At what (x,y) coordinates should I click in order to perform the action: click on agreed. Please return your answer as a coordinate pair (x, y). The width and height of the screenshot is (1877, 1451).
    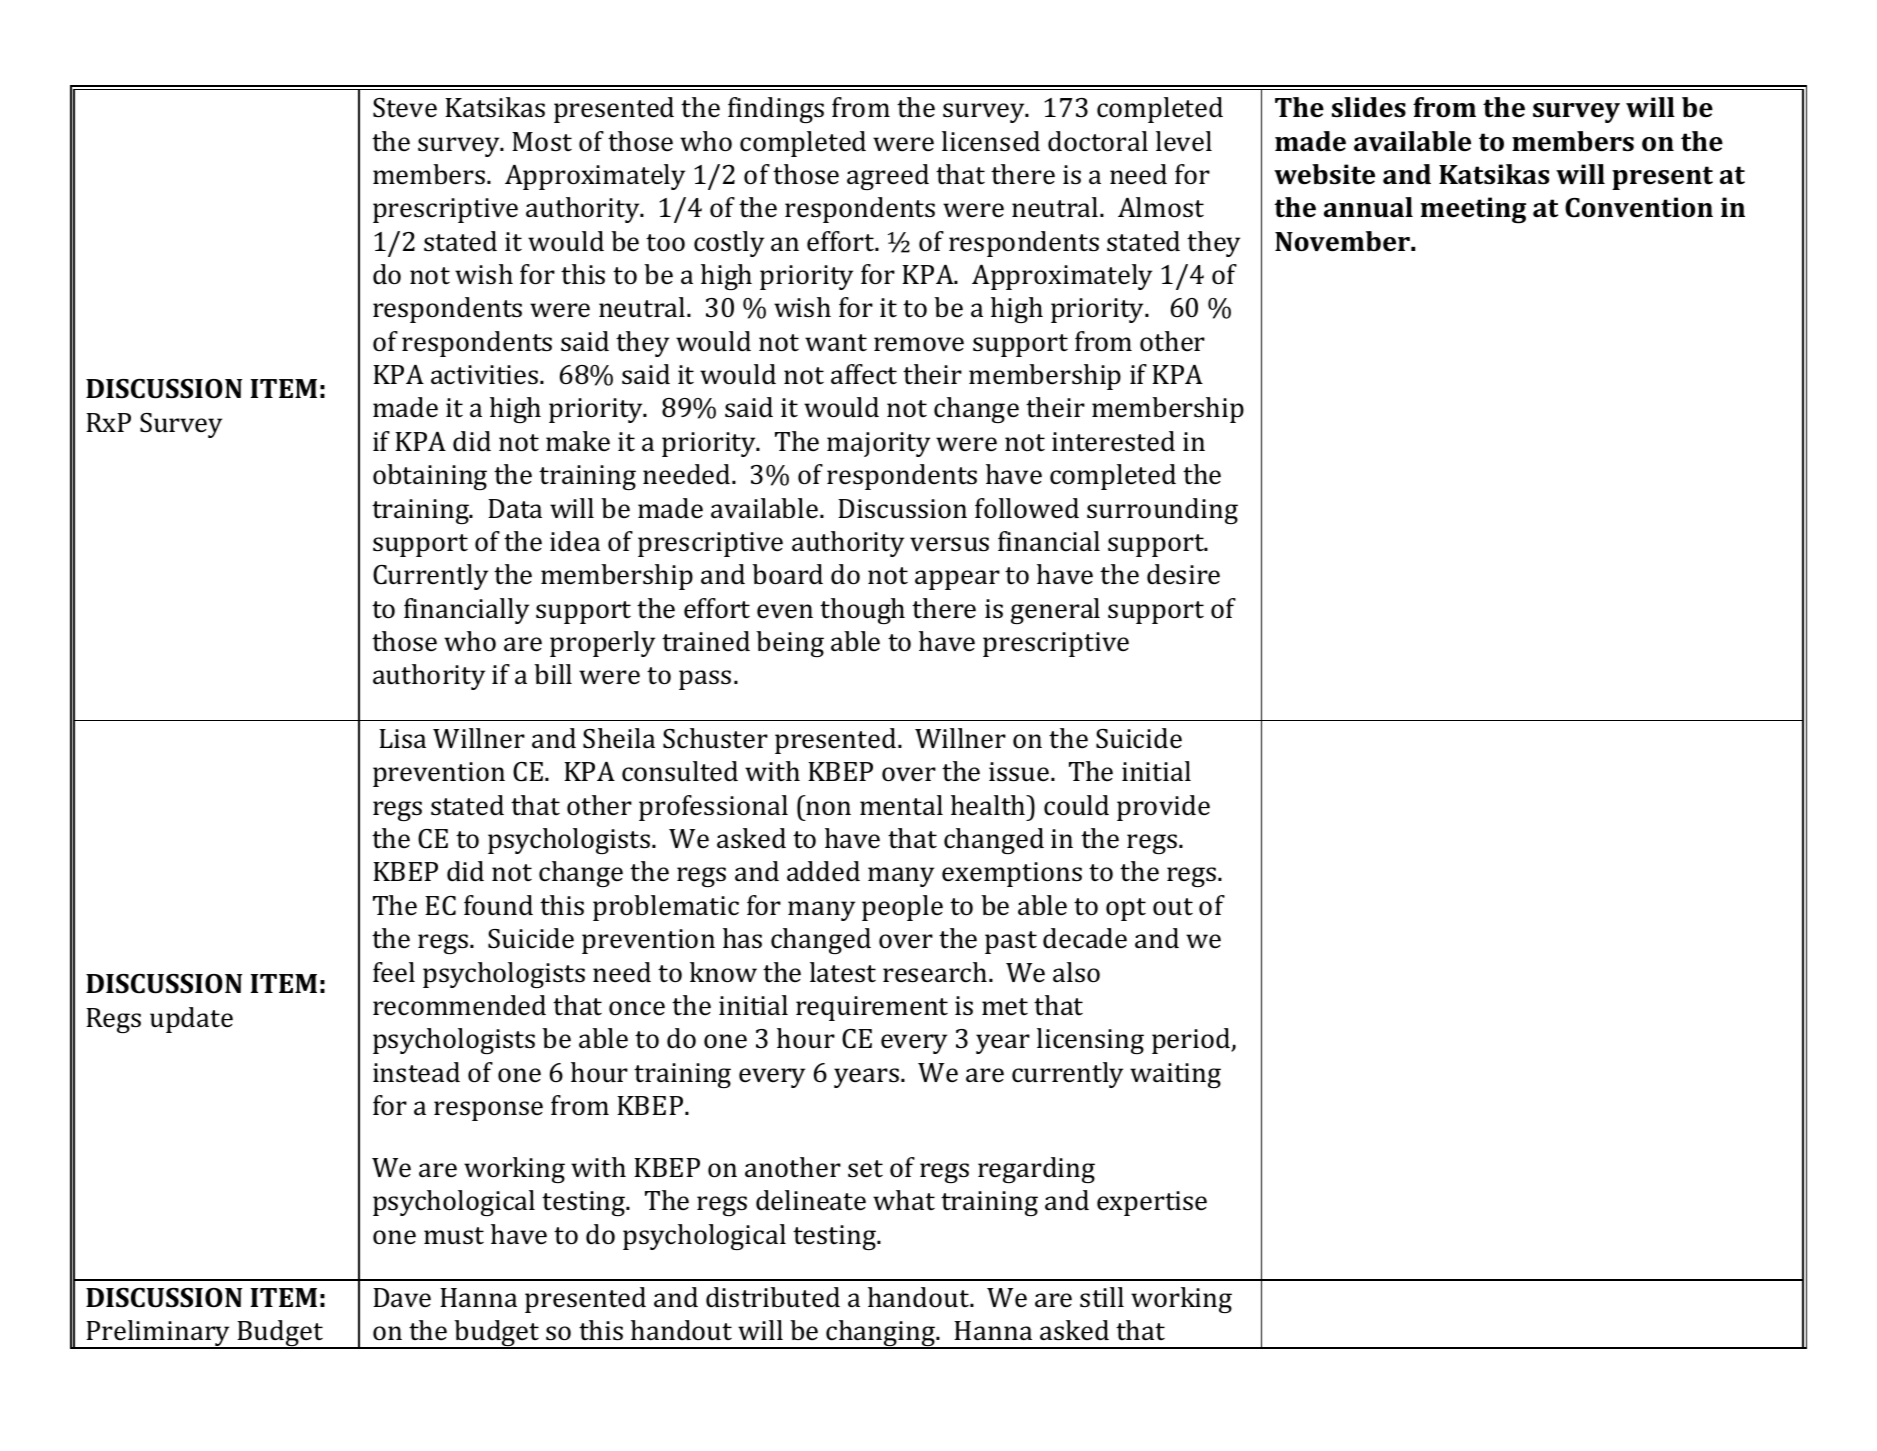
    Looking at the image, I should click on (888, 177).
